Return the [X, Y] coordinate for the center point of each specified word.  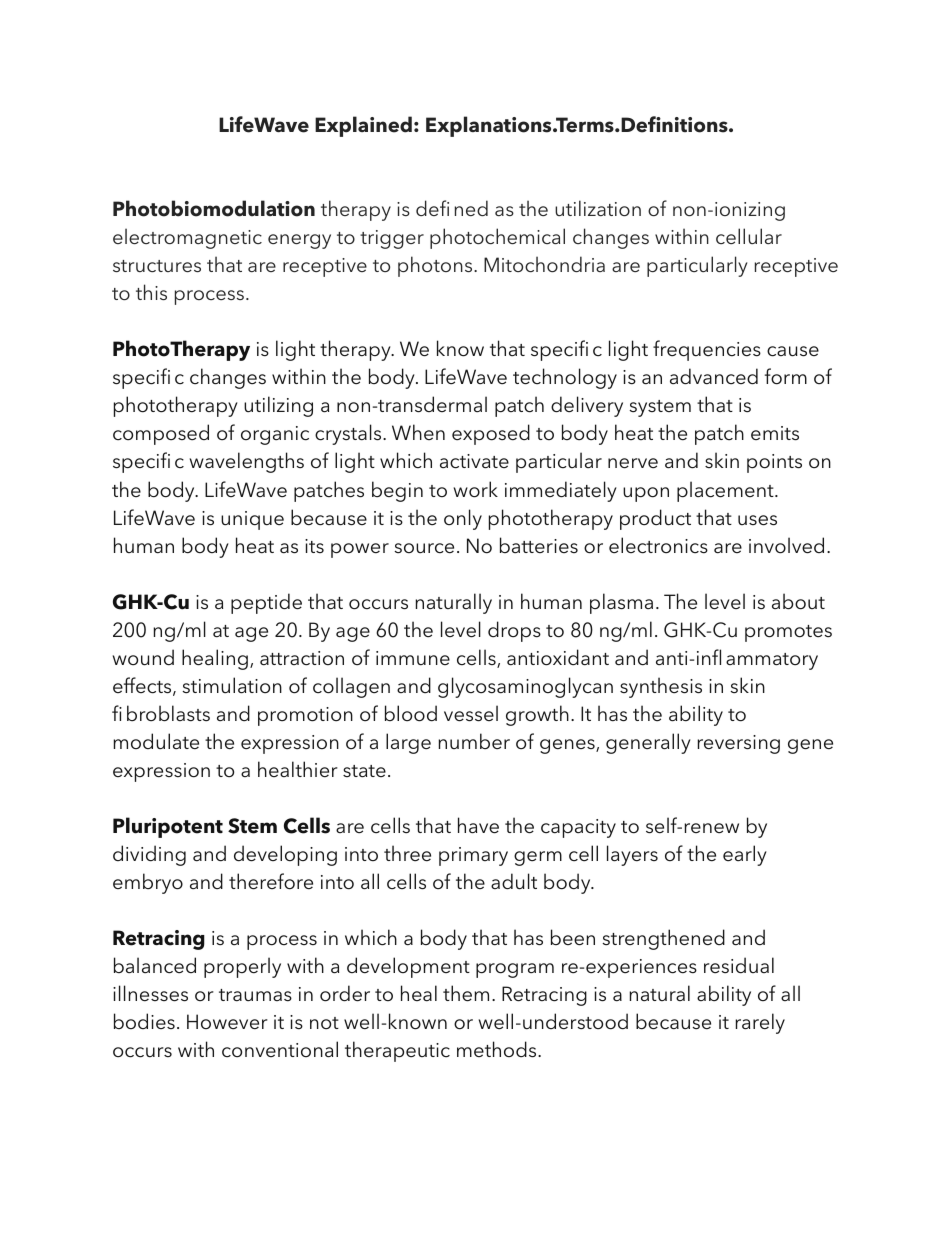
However [227, 1022]
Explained [363, 126]
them [466, 993]
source [424, 548]
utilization [598, 208]
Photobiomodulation [214, 208]
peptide [266, 603]
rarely [760, 1023]
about [798, 601]
